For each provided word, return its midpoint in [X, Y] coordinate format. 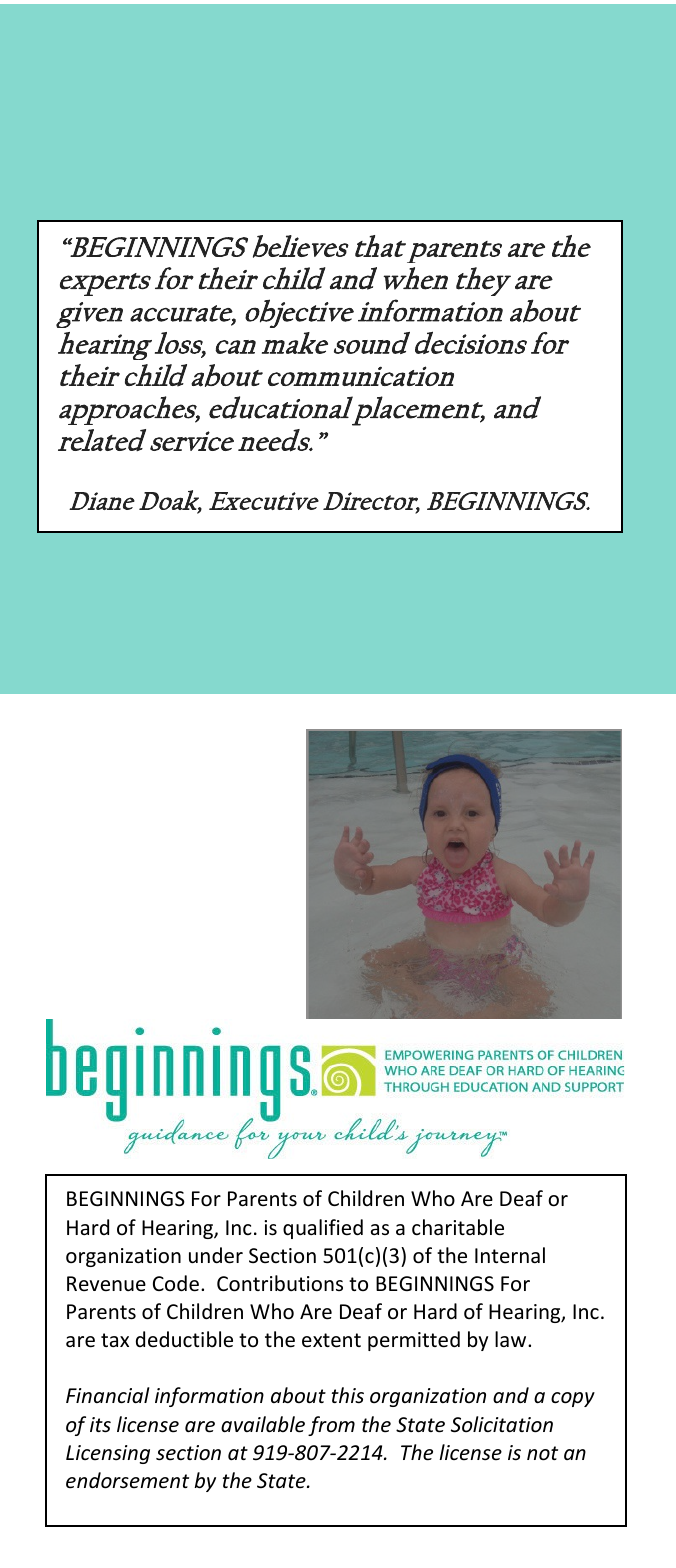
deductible [184, 1339]
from [331, 1426]
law [512, 1339]
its [100, 1425]
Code [176, 1283]
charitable [458, 1227]
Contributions [280, 1283]
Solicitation [502, 1424]
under [216, 1255]
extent [331, 1340]
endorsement [127, 1480]
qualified [323, 1229]
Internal [510, 1255]
